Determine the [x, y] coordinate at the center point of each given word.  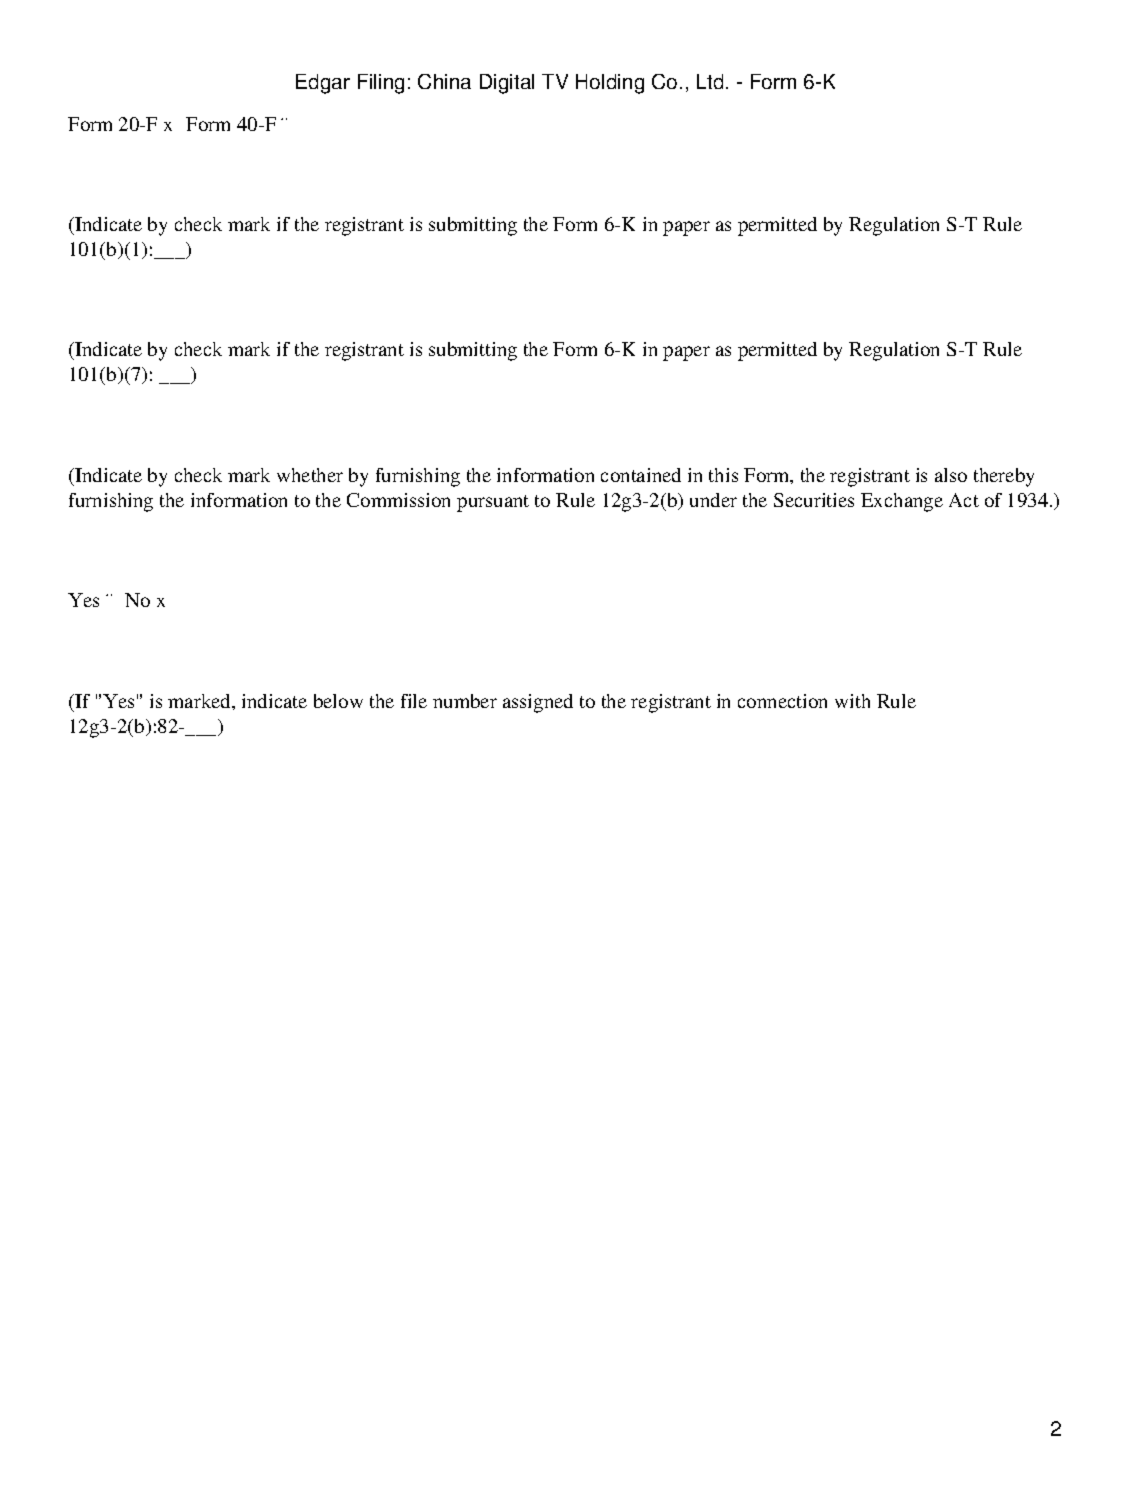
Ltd [710, 81]
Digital [507, 84]
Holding [610, 84]
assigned [538, 703]
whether [310, 475]
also [951, 475]
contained [641, 475]
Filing [381, 84]
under [713, 500]
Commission [398, 500]
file [414, 701]
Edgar [323, 84]
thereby [1004, 477]
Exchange [902, 502]
